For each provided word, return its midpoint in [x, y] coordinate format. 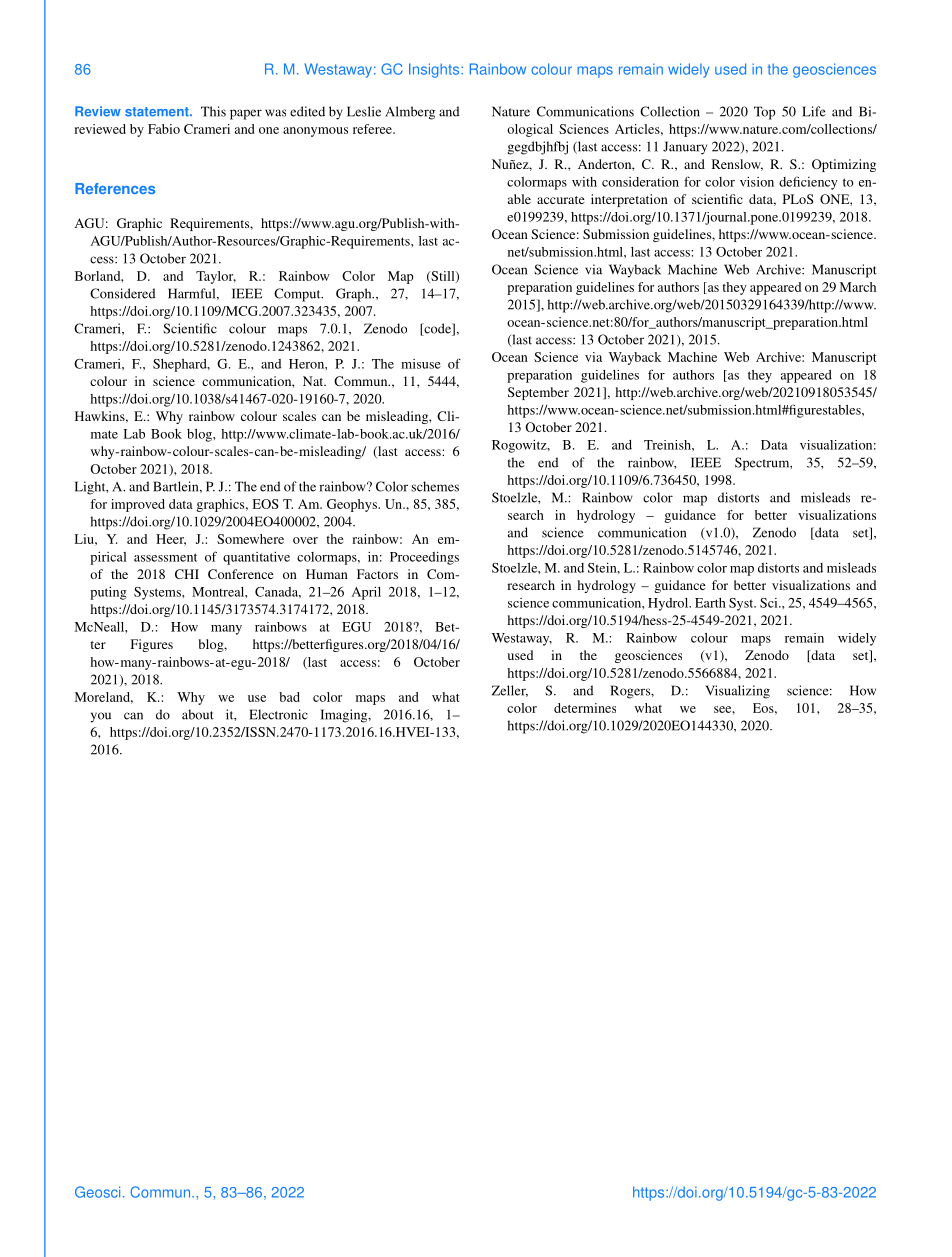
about [198, 714]
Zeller [510, 691]
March [858, 287]
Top [764, 113]
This [213, 111]
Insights [435, 70]
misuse [421, 364]
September [538, 393]
